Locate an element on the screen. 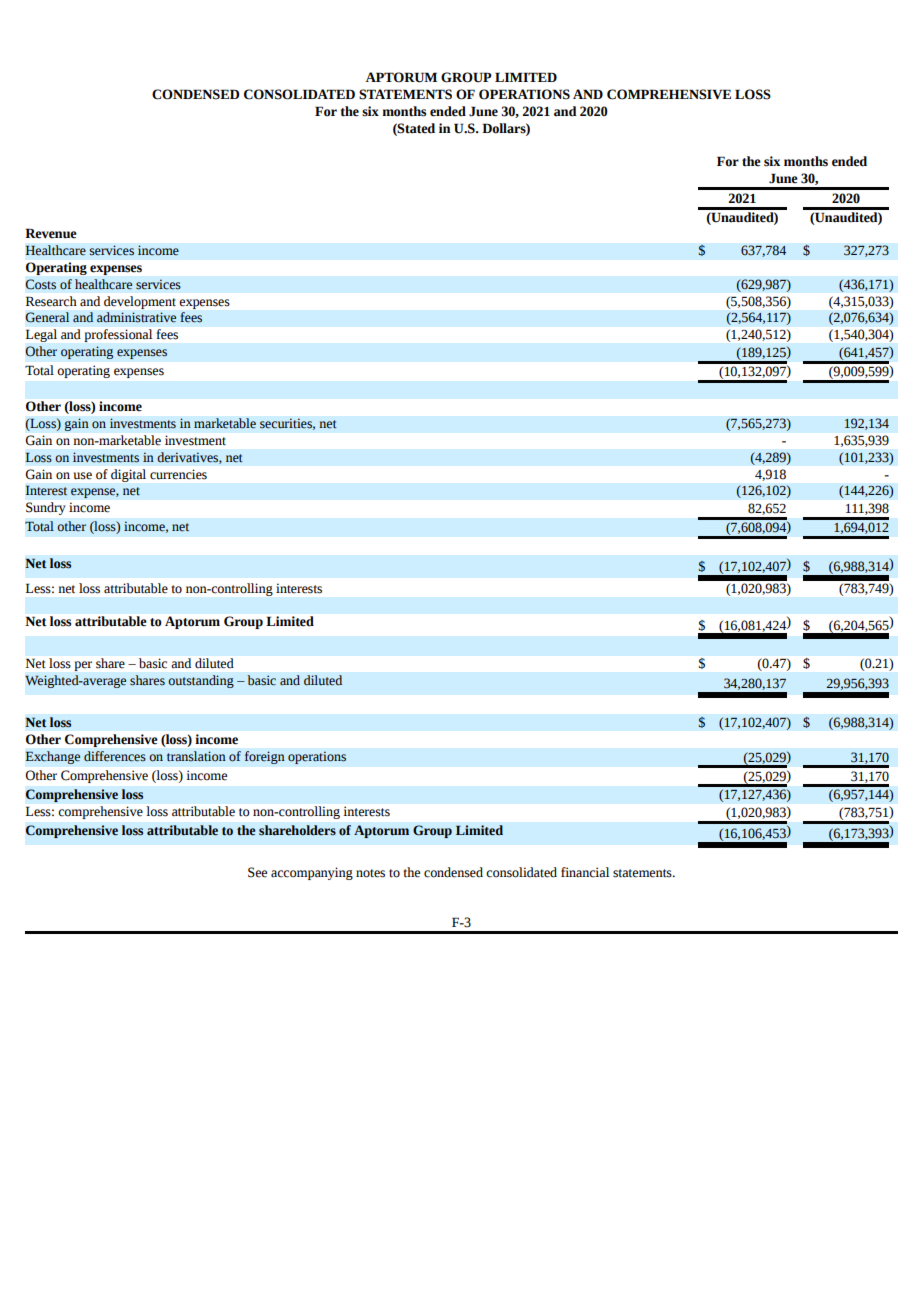 This screenshot has height=1308, width=924. financial is located at coordinates (585, 872).
